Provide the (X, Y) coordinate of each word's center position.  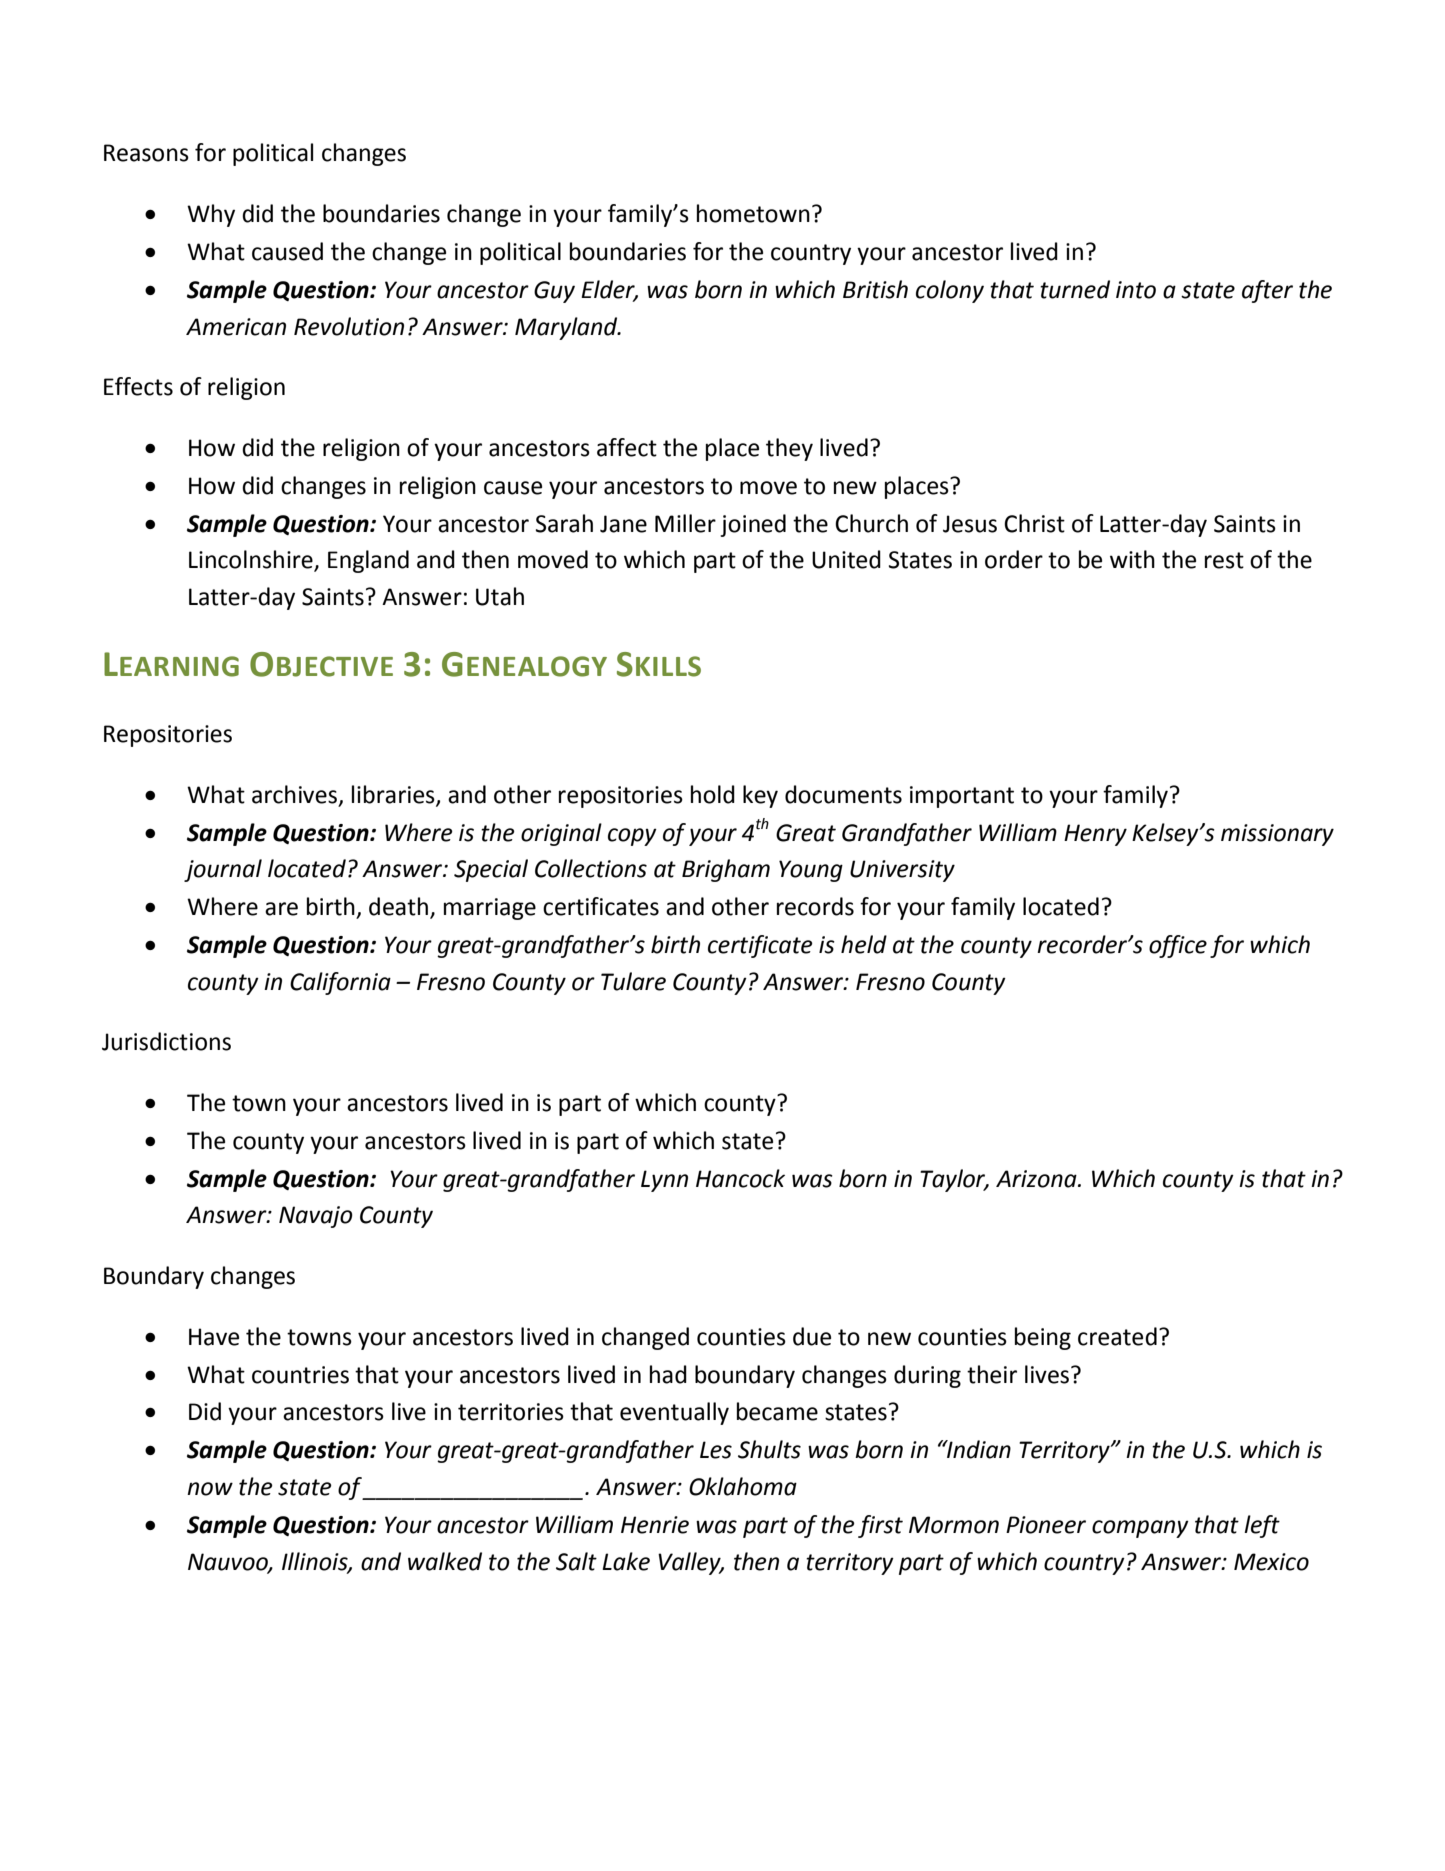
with (1132, 559)
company (1140, 1529)
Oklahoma (743, 1486)
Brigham (726, 870)
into (1136, 290)
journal (223, 870)
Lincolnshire (252, 560)
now (210, 1489)
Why (211, 215)
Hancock (740, 1178)
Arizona (1037, 1179)
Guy (554, 292)
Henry (1095, 835)
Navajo (316, 1217)
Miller (685, 523)
